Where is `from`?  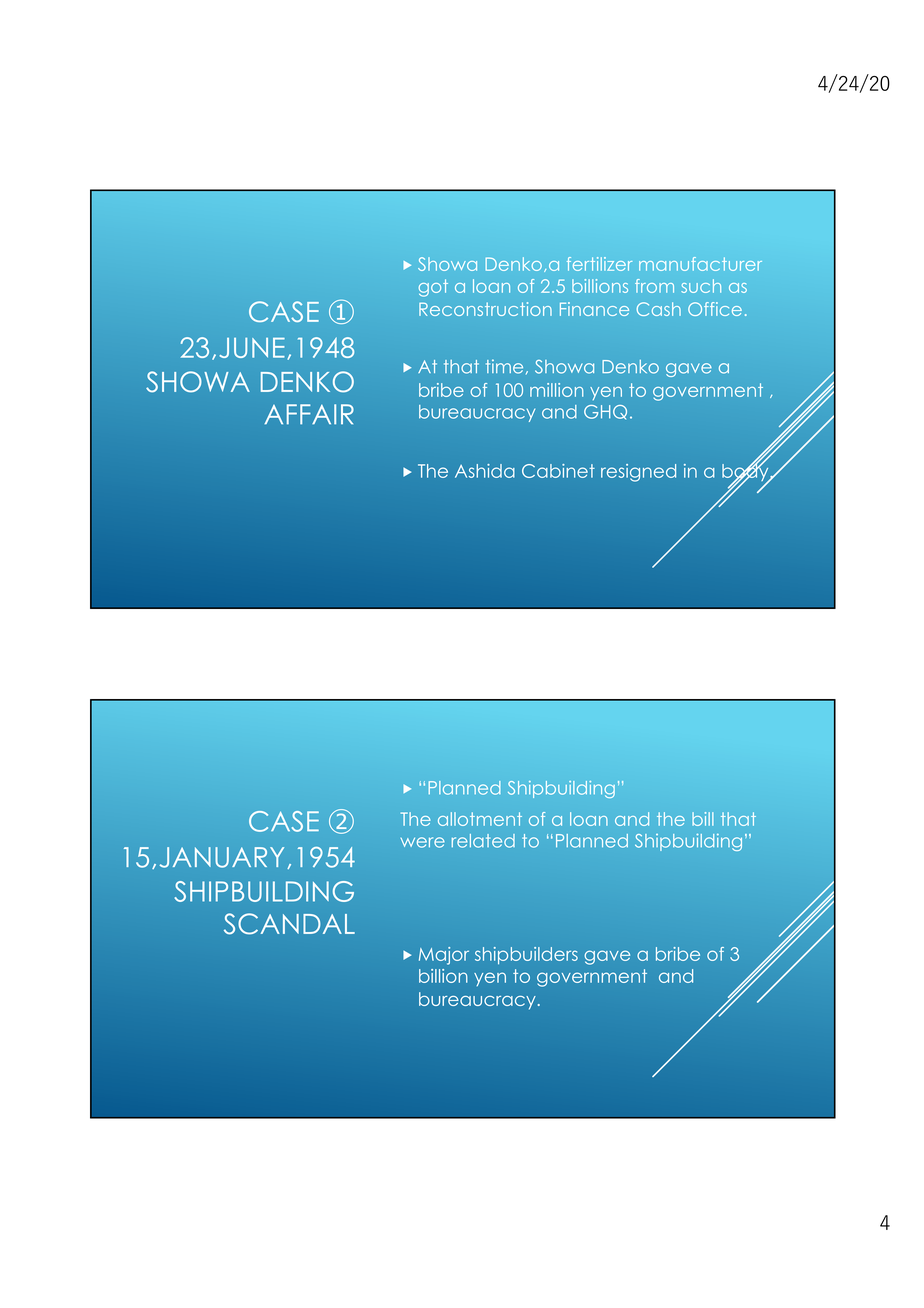 from is located at coordinates (654, 286).
